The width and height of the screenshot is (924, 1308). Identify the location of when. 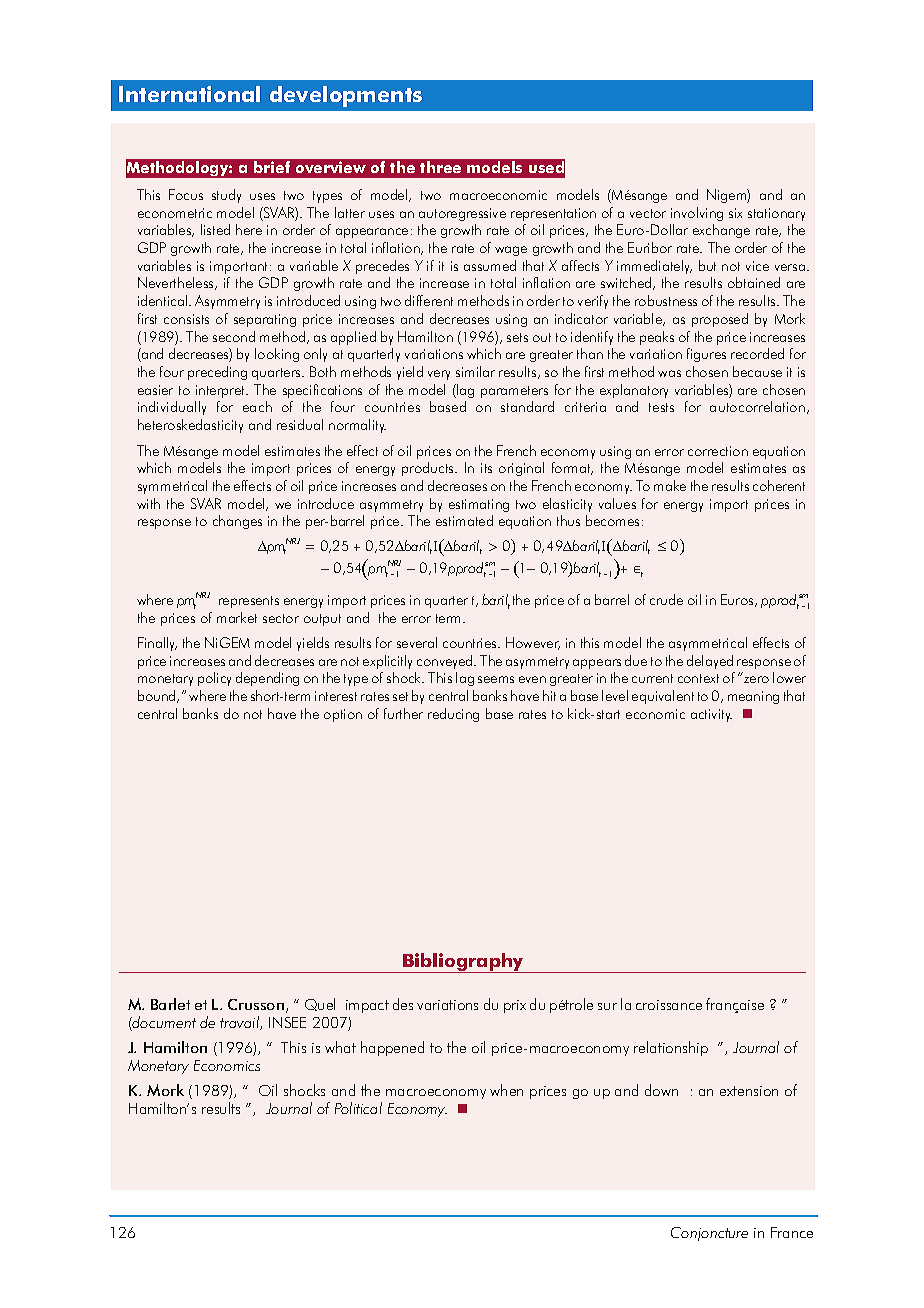
(506, 1090).
